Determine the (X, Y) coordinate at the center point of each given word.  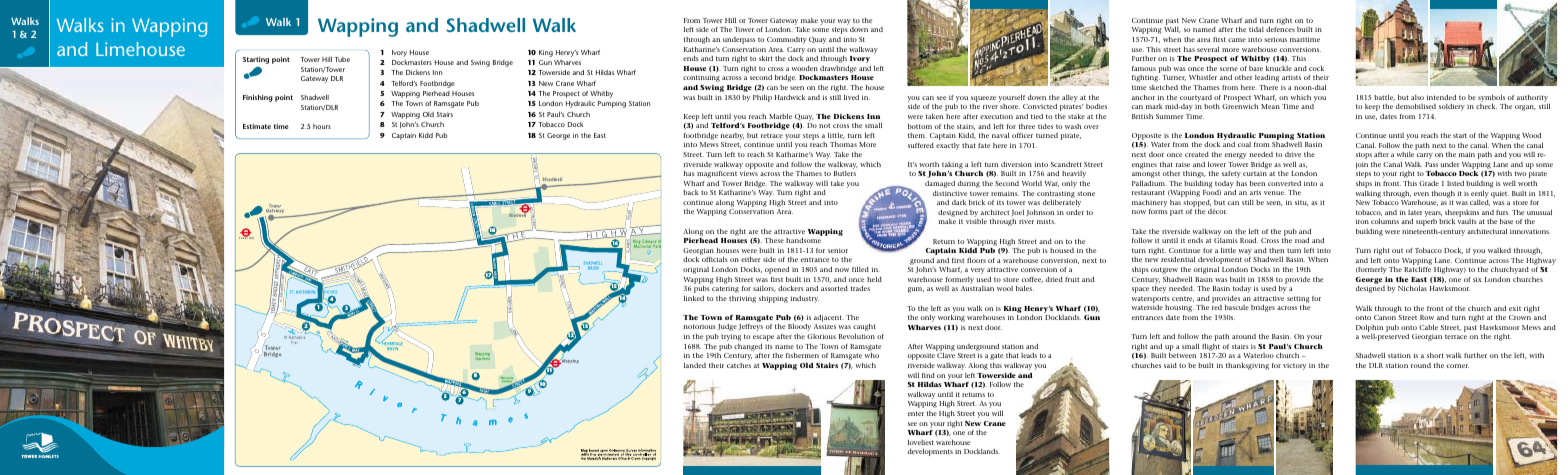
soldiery (1452, 107)
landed (695, 365)
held (874, 279)
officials (714, 259)
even (1421, 194)
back (691, 192)
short (1435, 355)
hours (322, 126)
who (872, 355)
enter (916, 413)
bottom (920, 126)
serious (1275, 39)
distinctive (950, 193)
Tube (342, 59)
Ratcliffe (1417, 269)
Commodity (787, 40)
